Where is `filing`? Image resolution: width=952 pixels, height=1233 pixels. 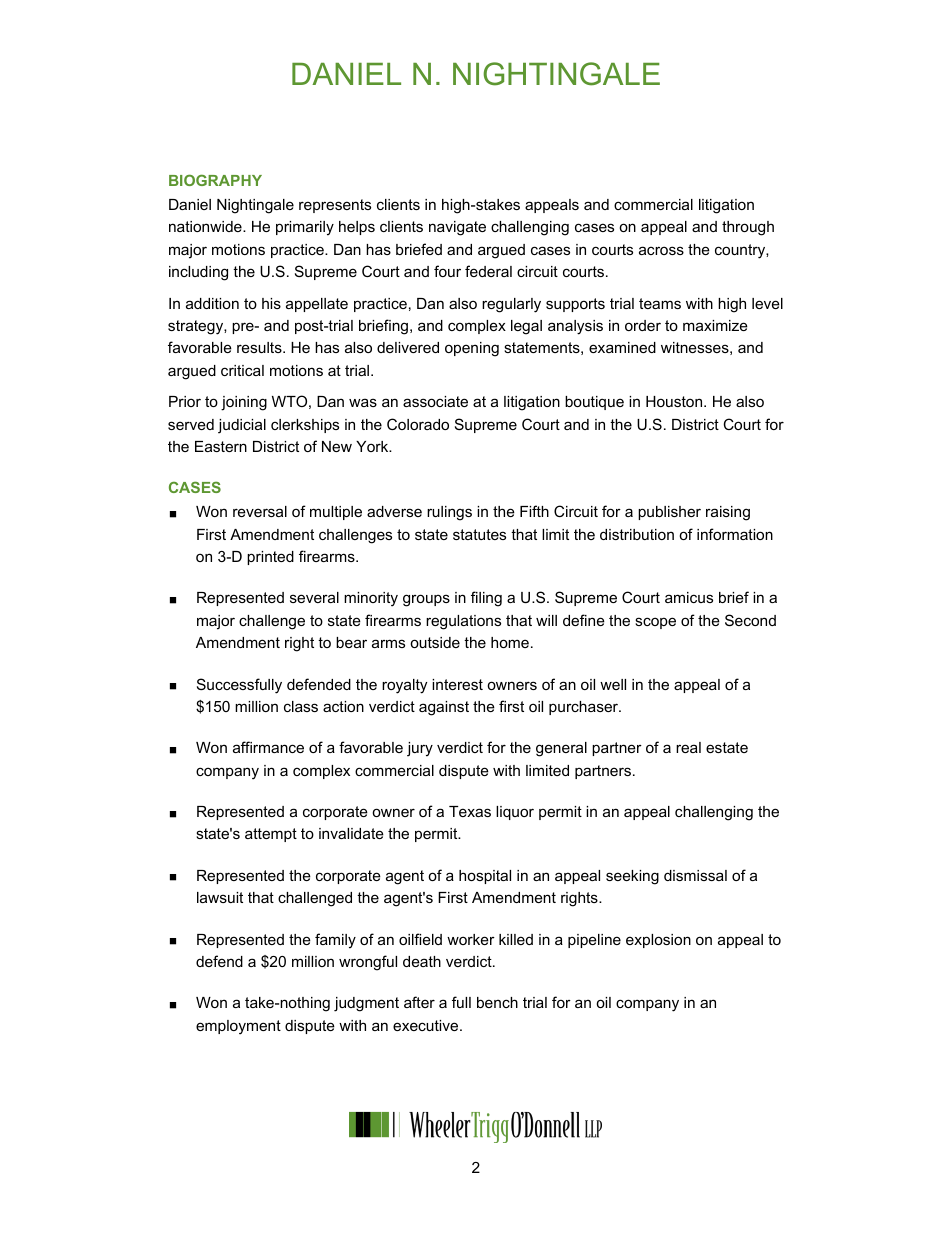
filing is located at coordinates (486, 599).
